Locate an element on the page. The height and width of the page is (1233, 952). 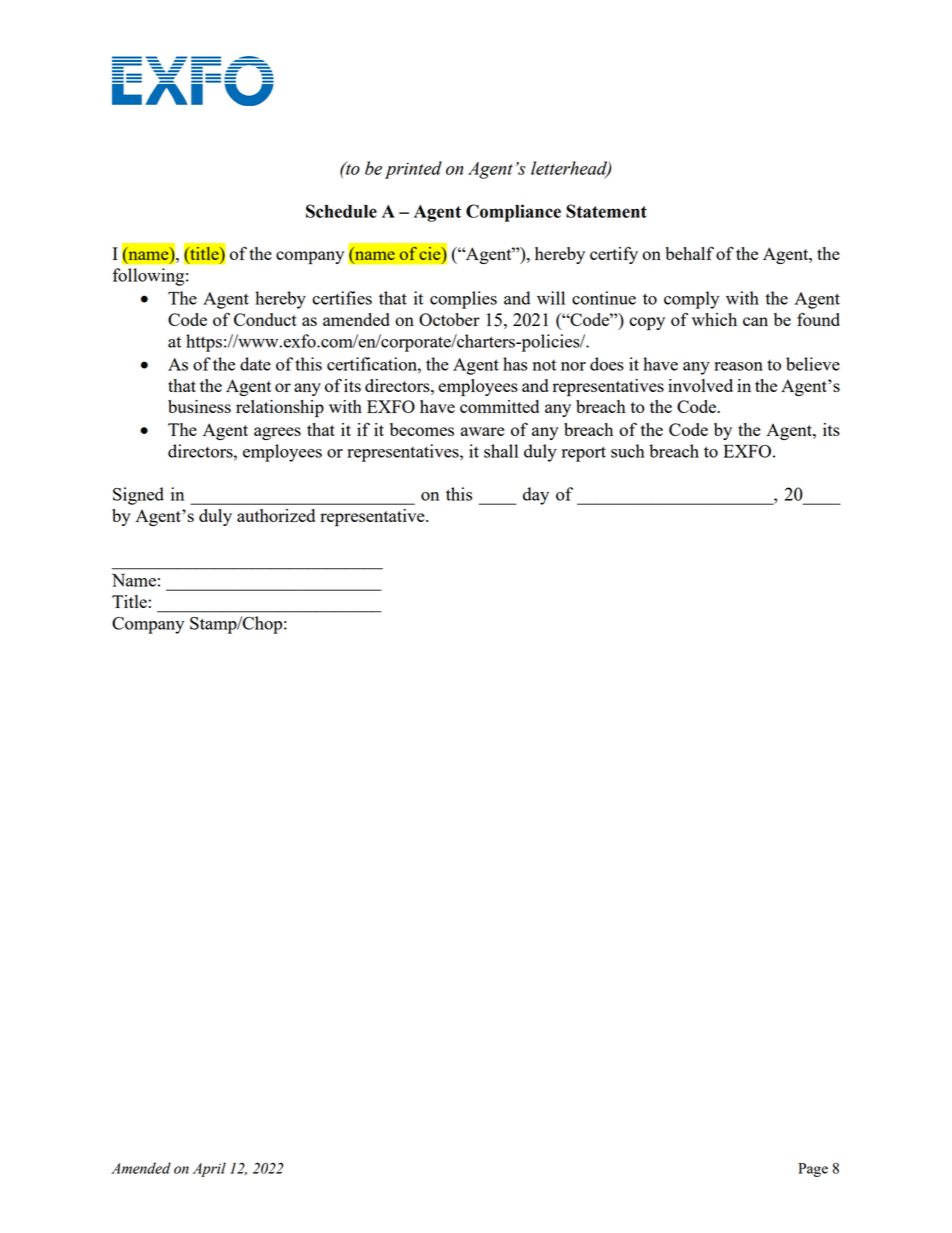
Signed is located at coordinates (138, 496).
